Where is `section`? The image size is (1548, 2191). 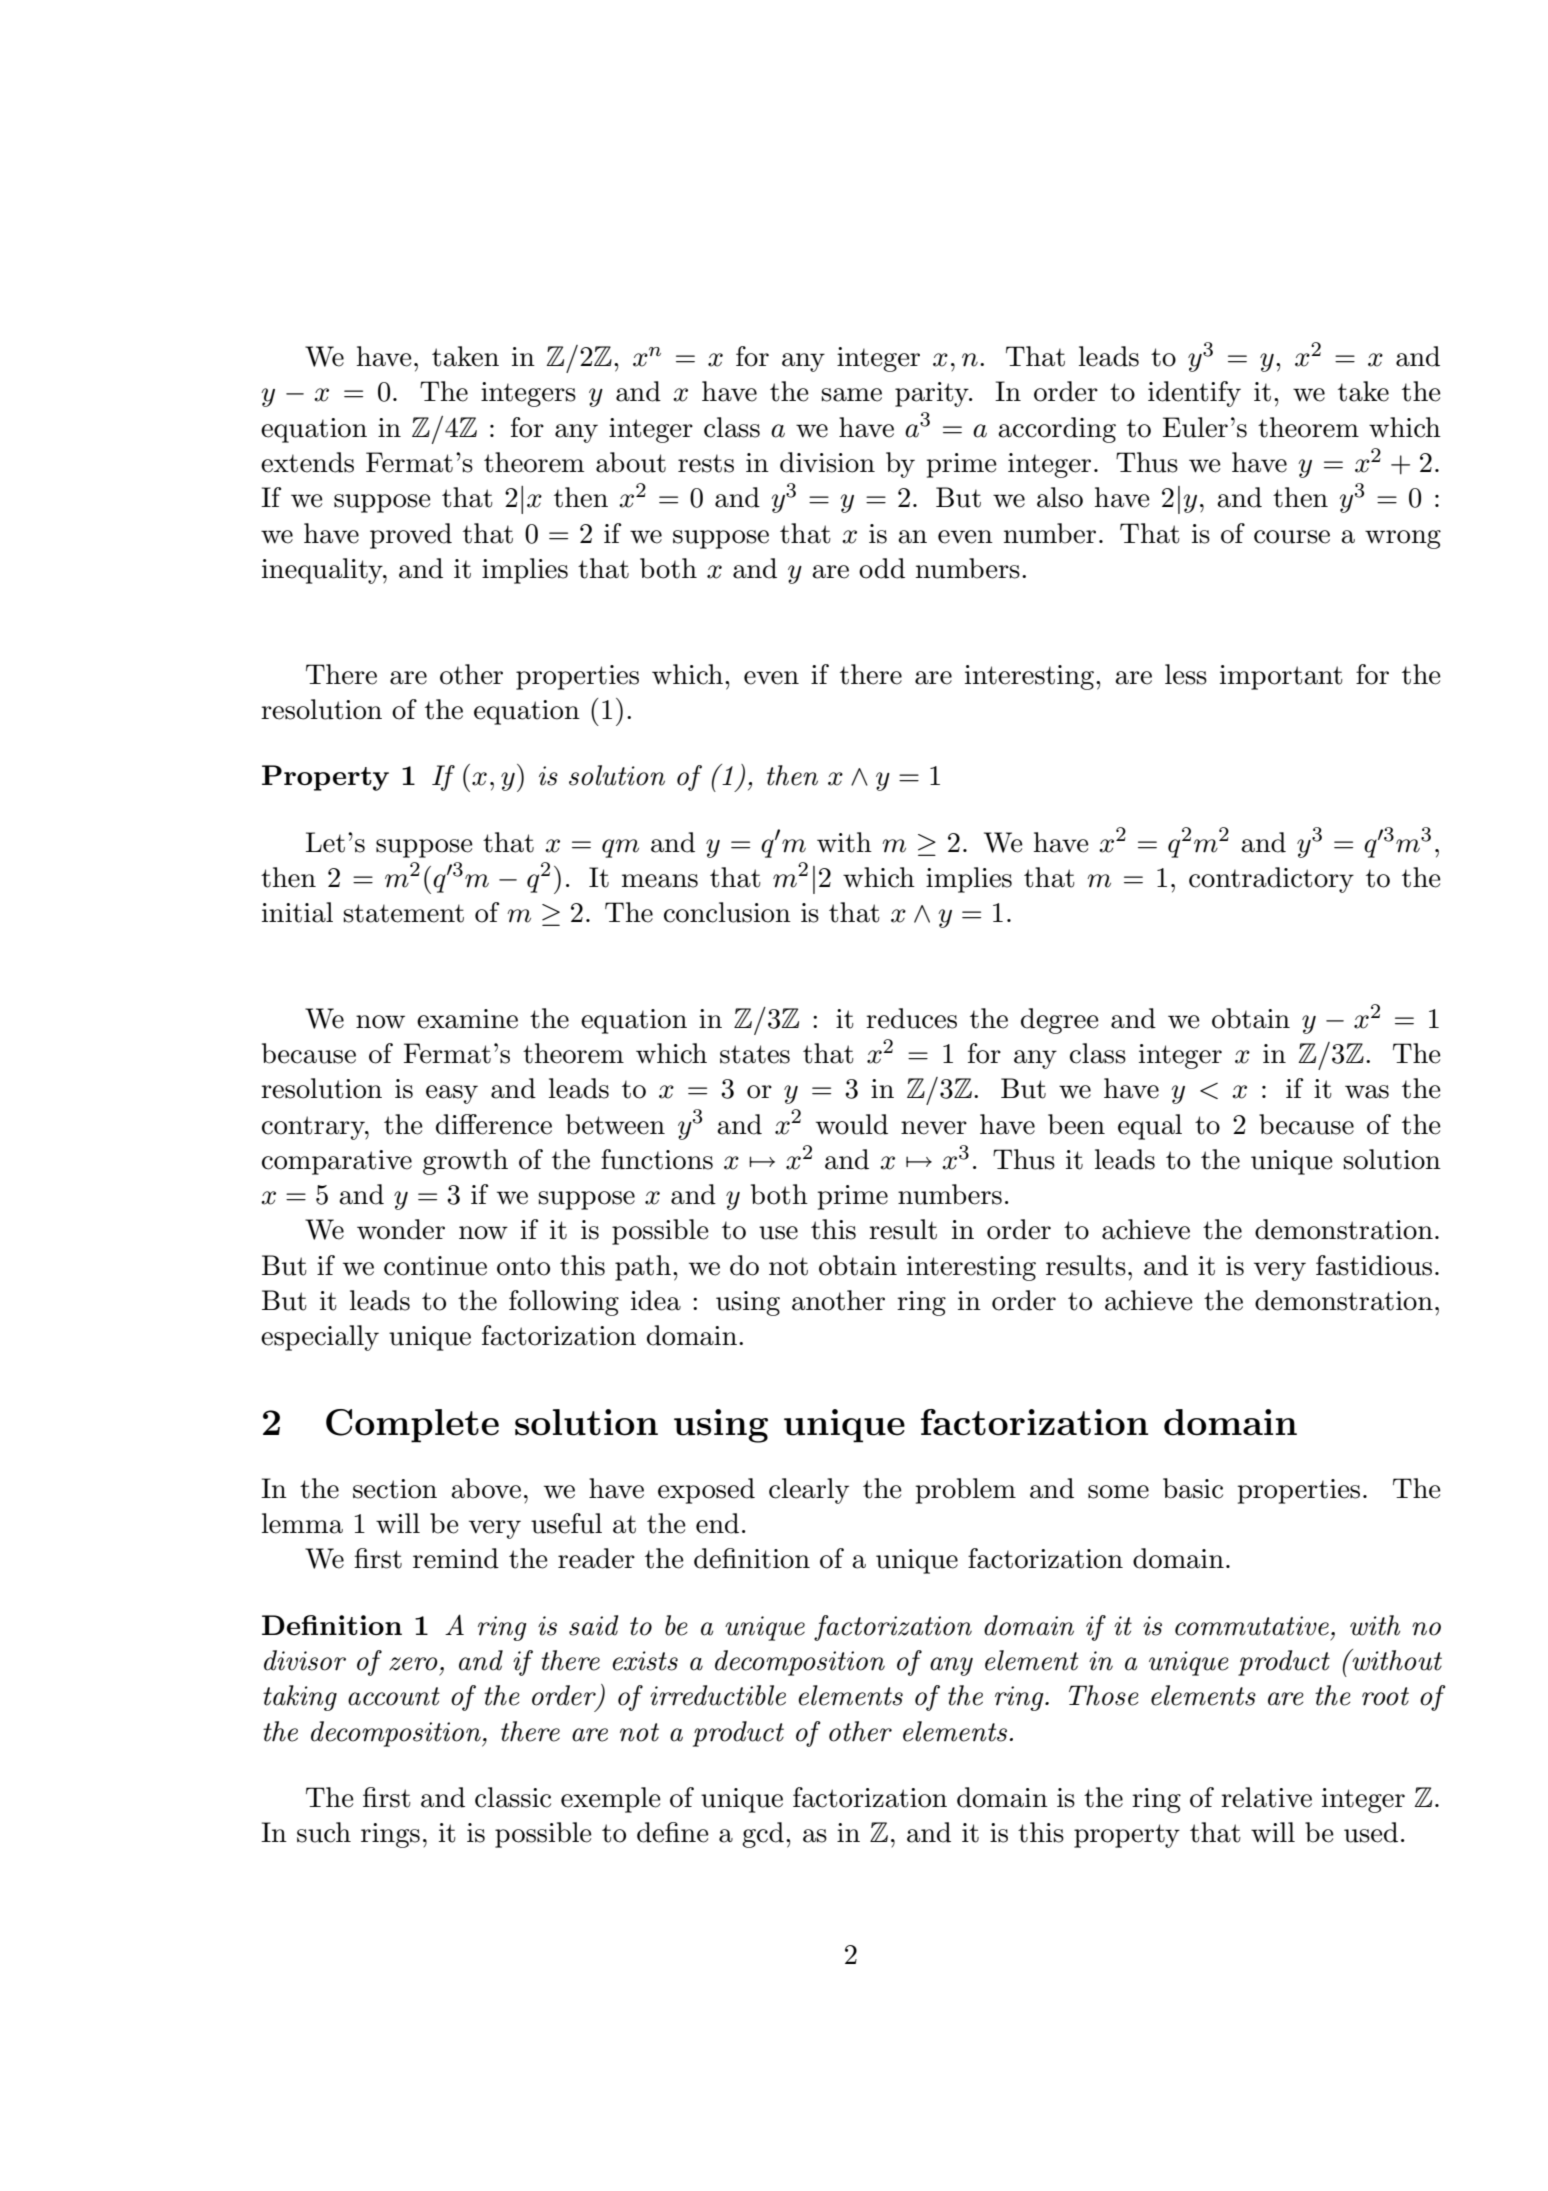 section is located at coordinates (395, 1489).
